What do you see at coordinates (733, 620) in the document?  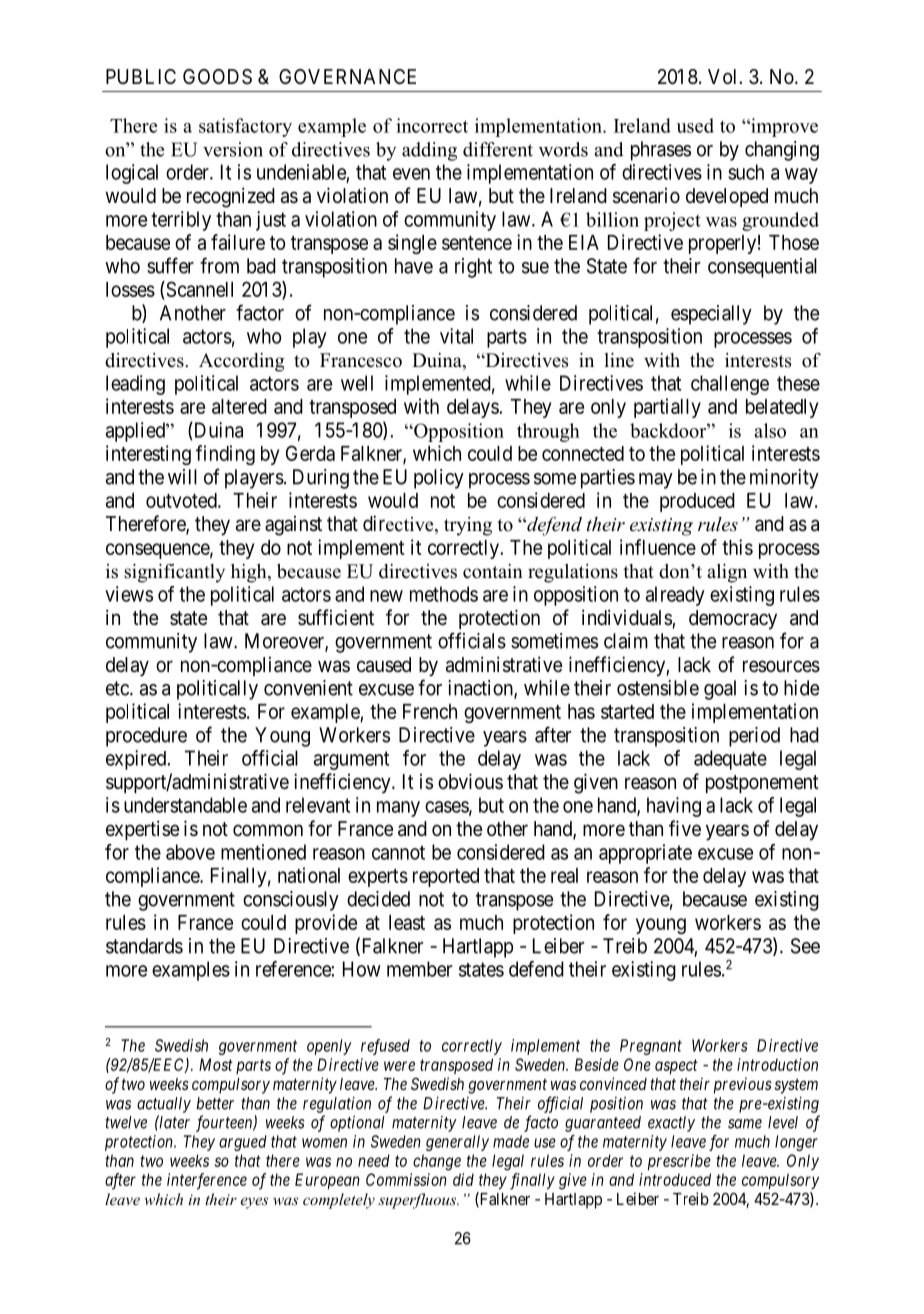 I see `democracy` at bounding box center [733, 620].
